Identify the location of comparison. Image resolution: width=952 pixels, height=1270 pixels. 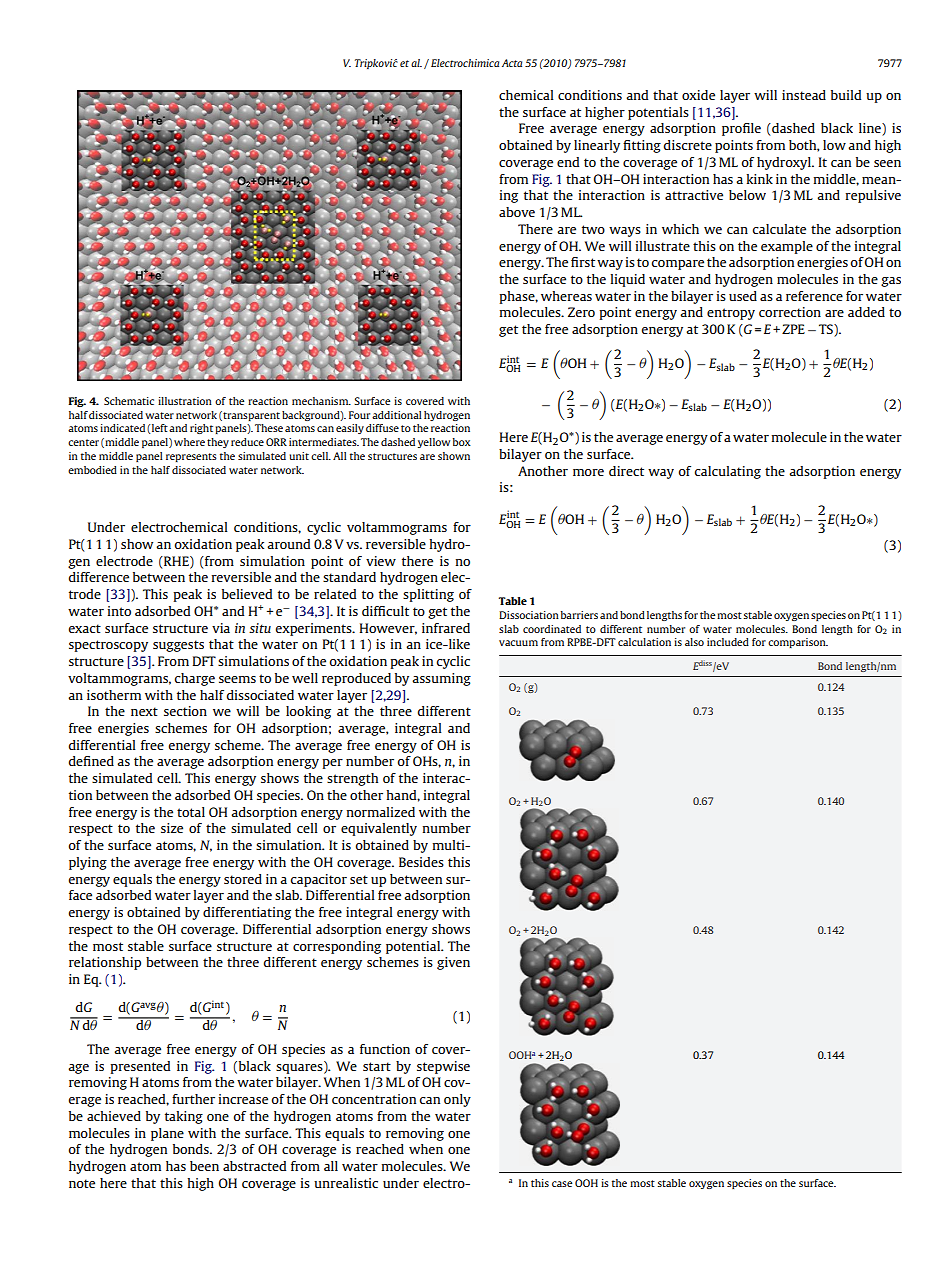
(798, 643).
